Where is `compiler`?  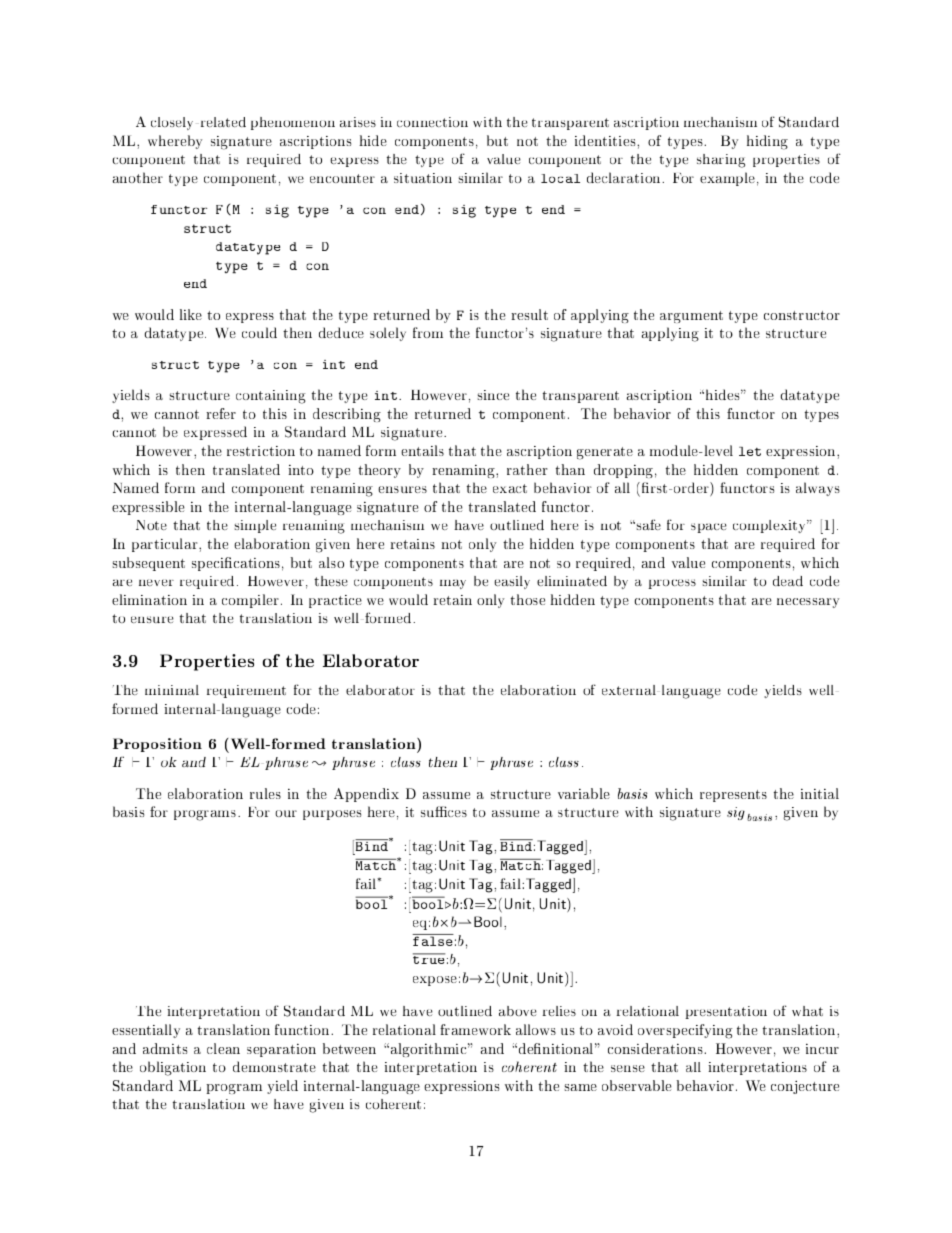 compiler is located at coordinates (250, 601).
